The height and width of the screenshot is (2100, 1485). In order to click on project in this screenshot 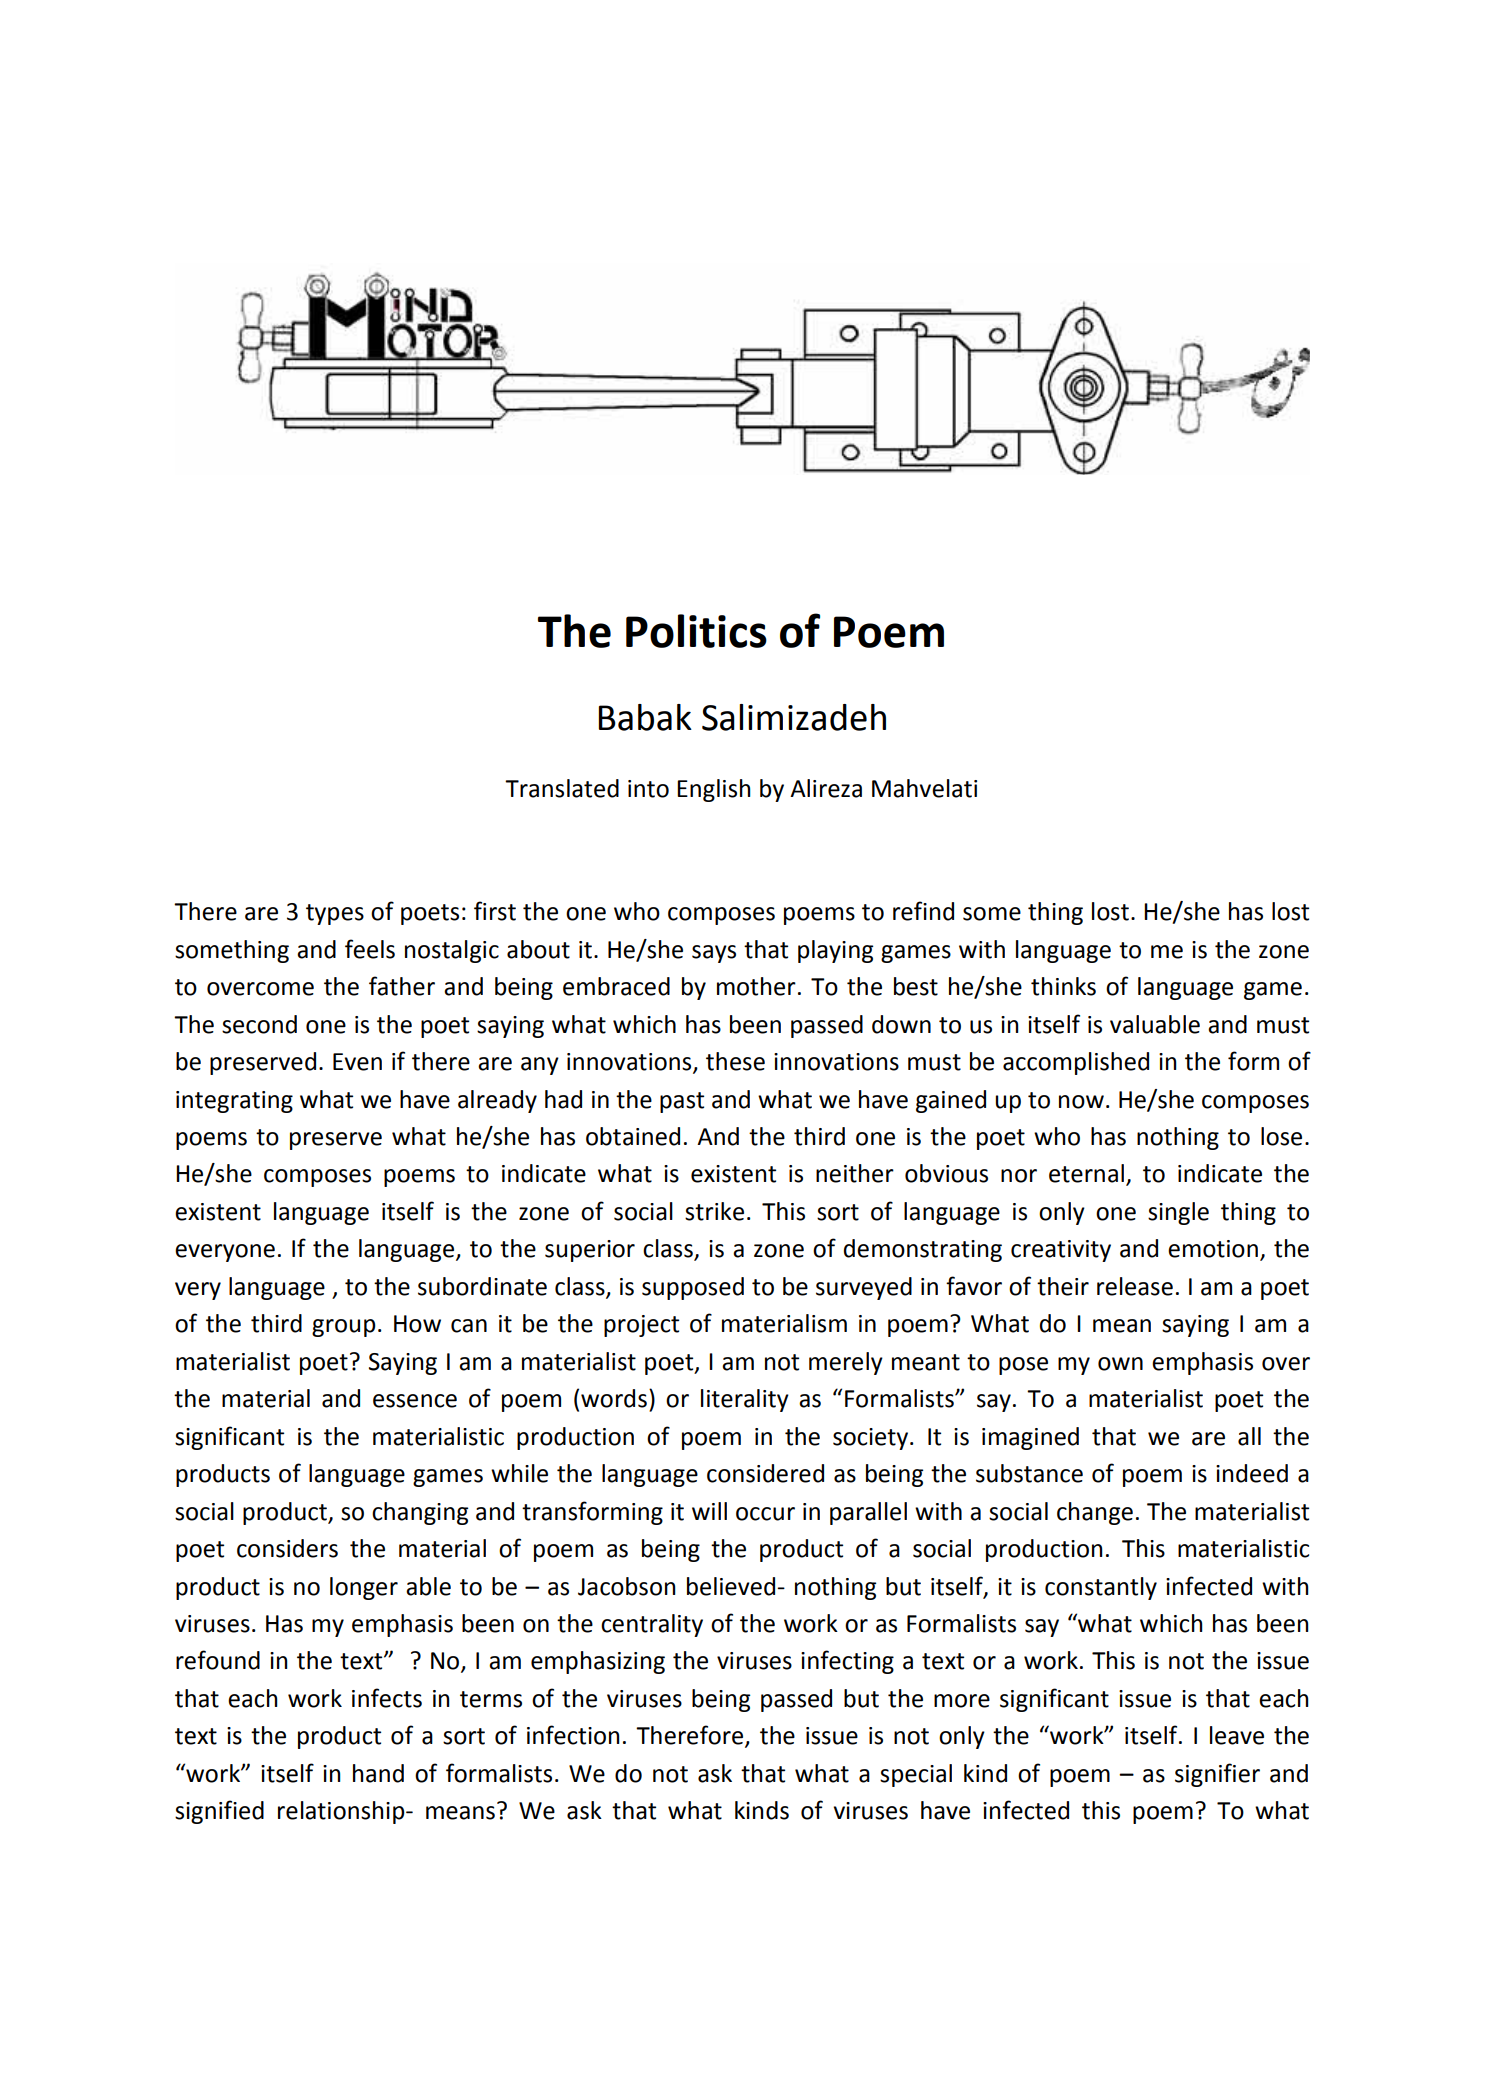, I will do `click(641, 1326)`.
